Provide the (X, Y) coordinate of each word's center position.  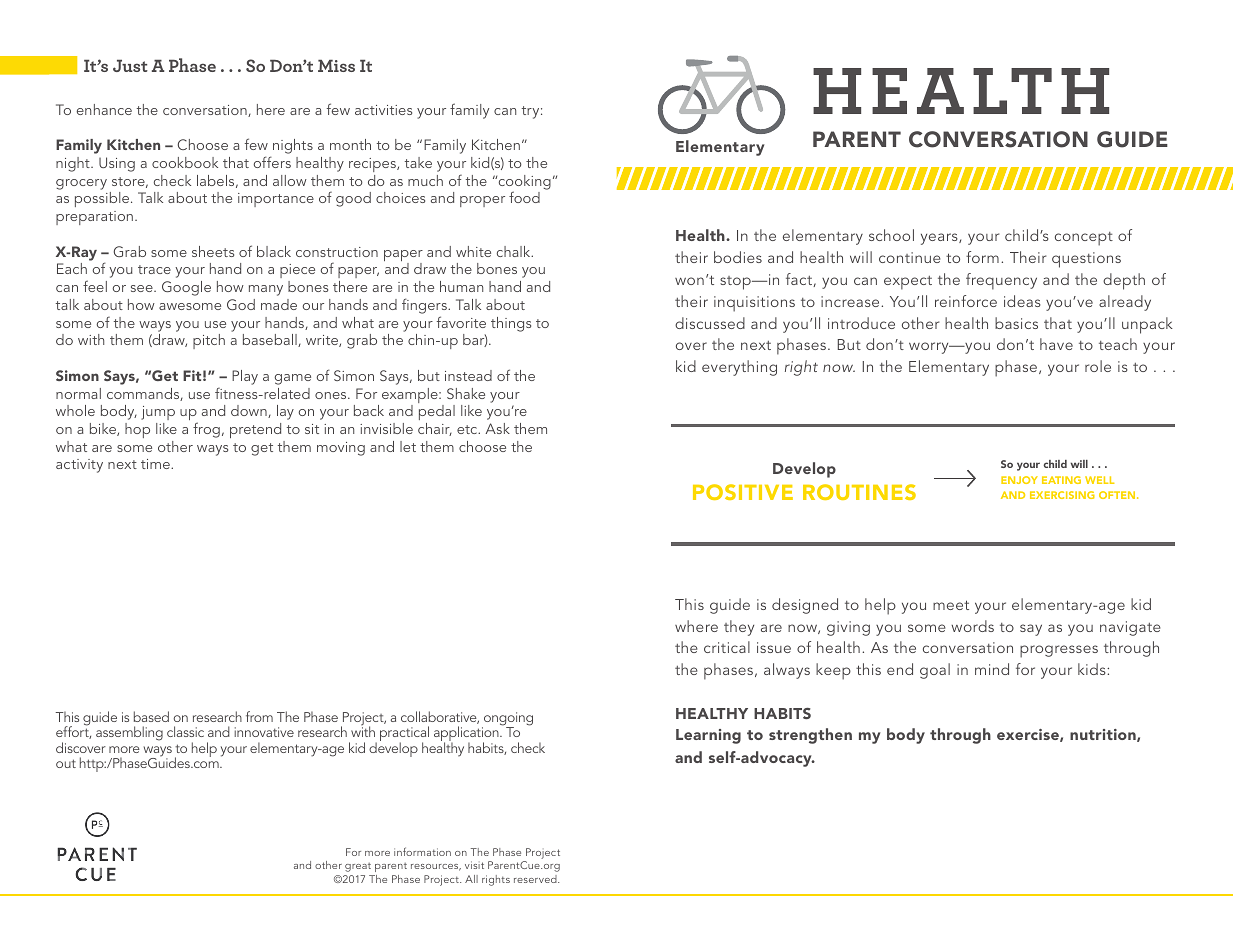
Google (186, 288)
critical (727, 647)
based (151, 716)
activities (383, 110)
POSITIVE (743, 492)
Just (130, 65)
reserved (536, 879)
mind (992, 669)
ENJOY (1019, 480)
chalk (515, 251)
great (358, 867)
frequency (1001, 281)
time (156, 464)
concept (1084, 239)
